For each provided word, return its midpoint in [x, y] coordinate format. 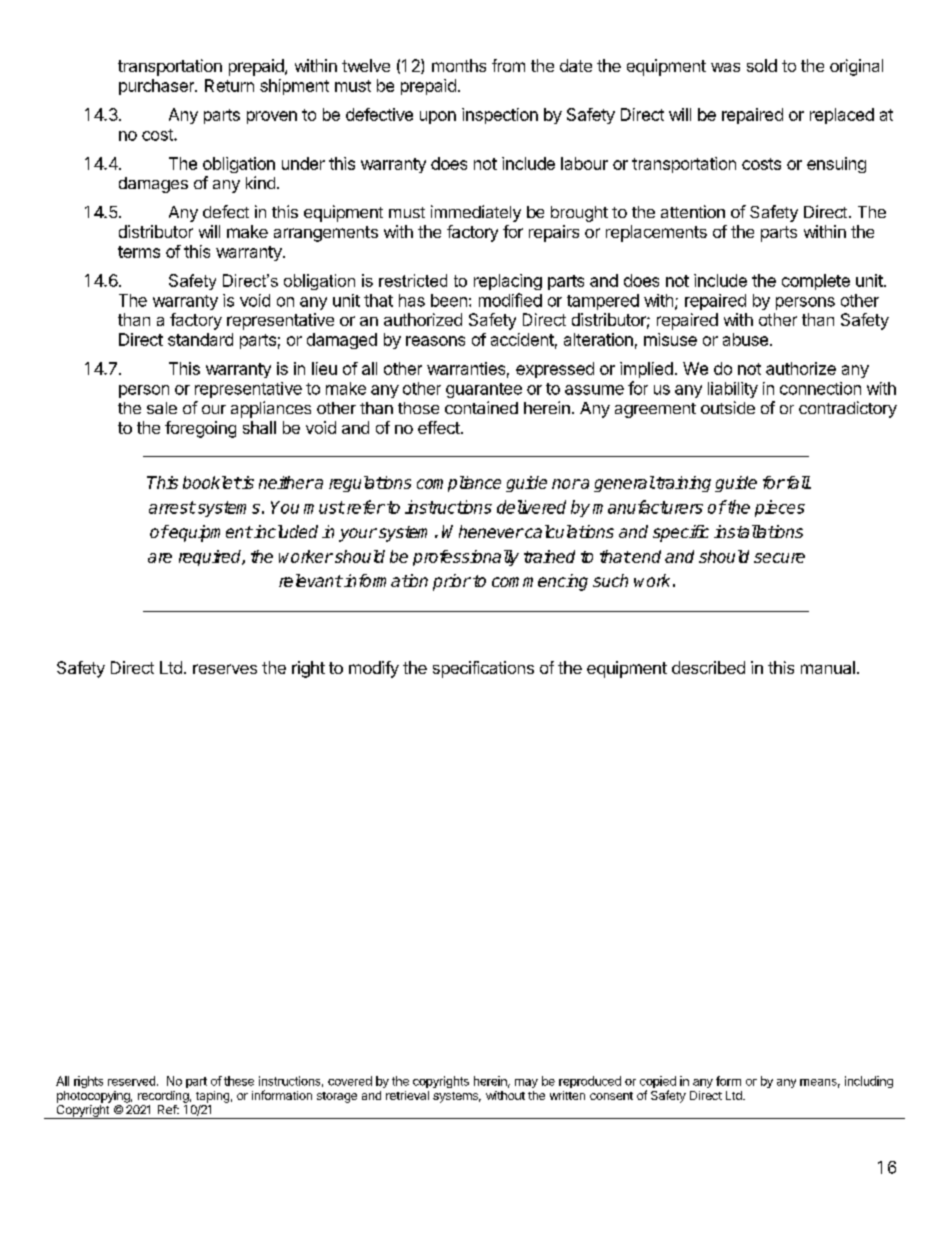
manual [828, 667]
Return [229, 85]
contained [481, 407]
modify [374, 669]
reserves [225, 669]
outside [728, 407]
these [239, 1081]
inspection [500, 116]
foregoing [200, 429]
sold [762, 65]
